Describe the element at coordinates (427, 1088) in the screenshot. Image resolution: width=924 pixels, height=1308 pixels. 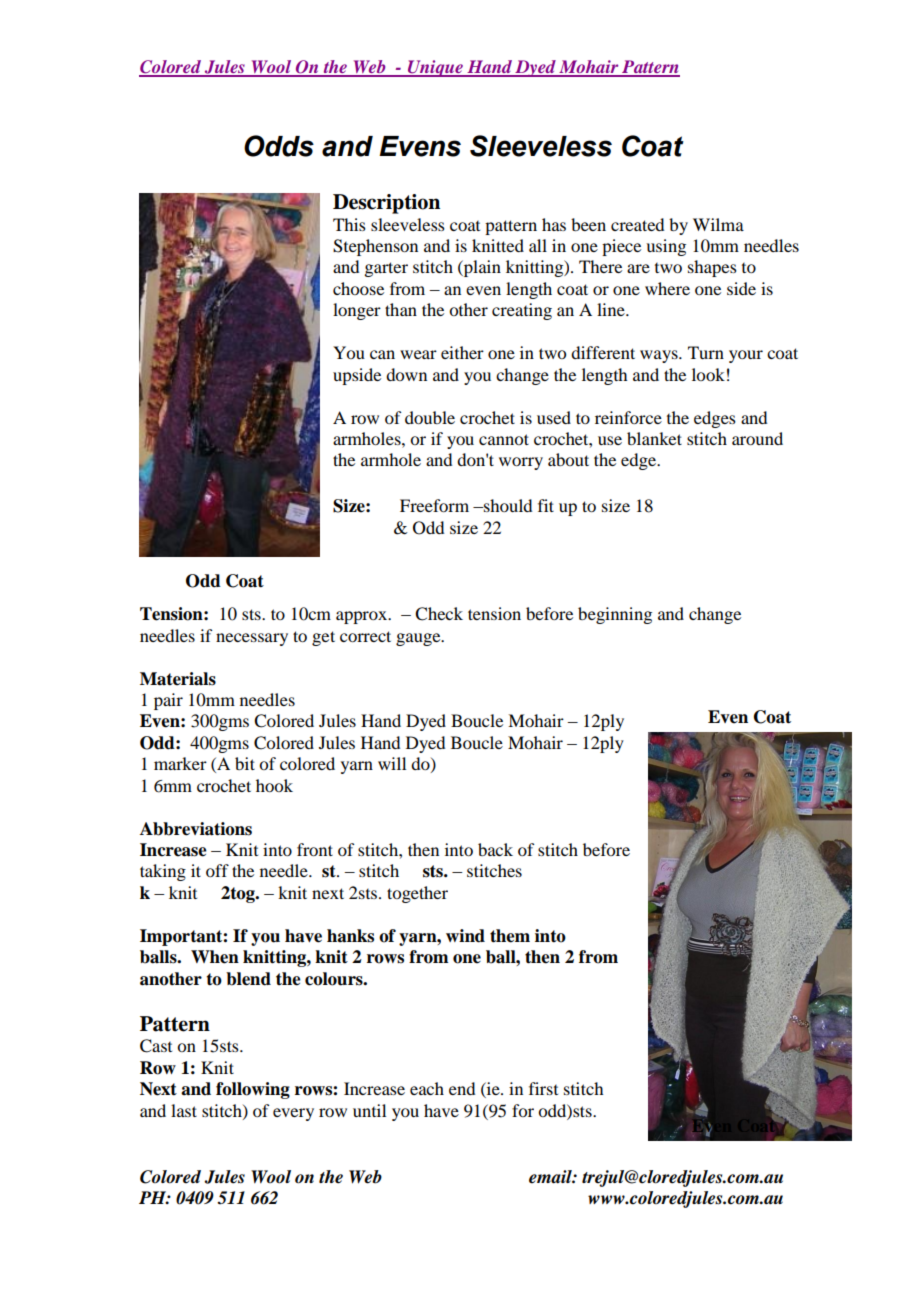
I see `each` at that location.
